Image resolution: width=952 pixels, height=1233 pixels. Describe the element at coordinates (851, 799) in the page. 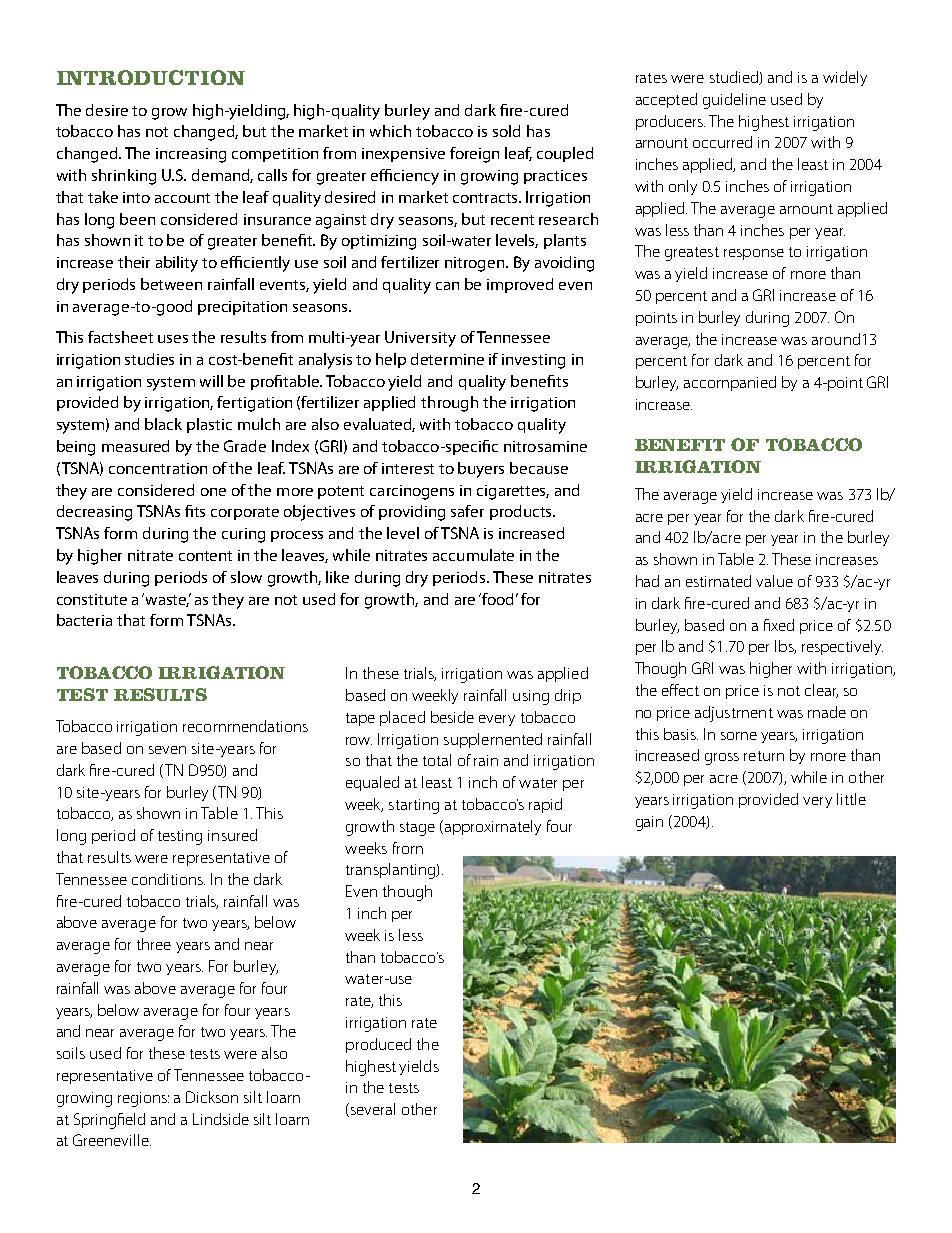

I see `little` at that location.
